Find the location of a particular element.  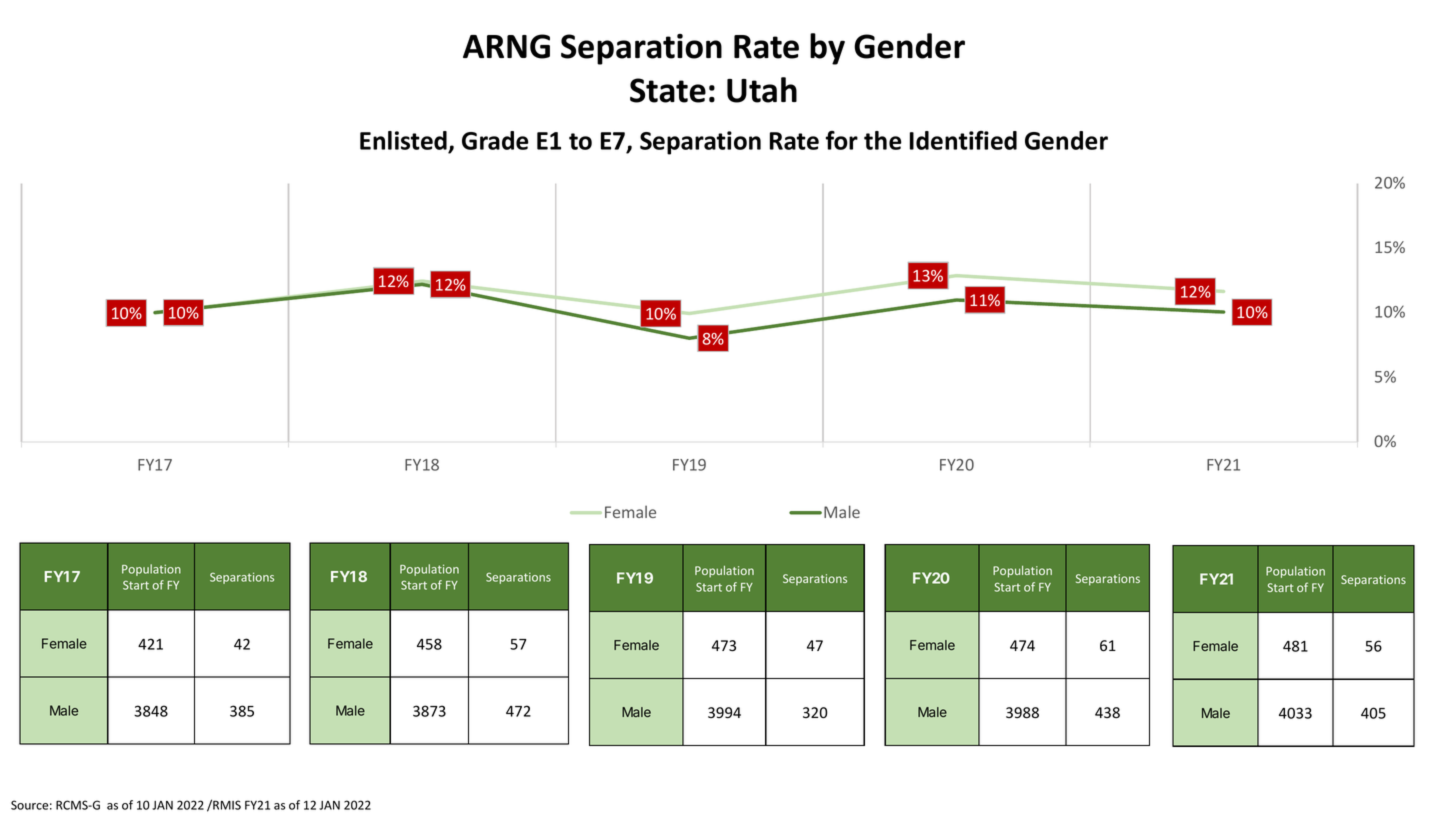

Enlisted is located at coordinates (404, 142).
